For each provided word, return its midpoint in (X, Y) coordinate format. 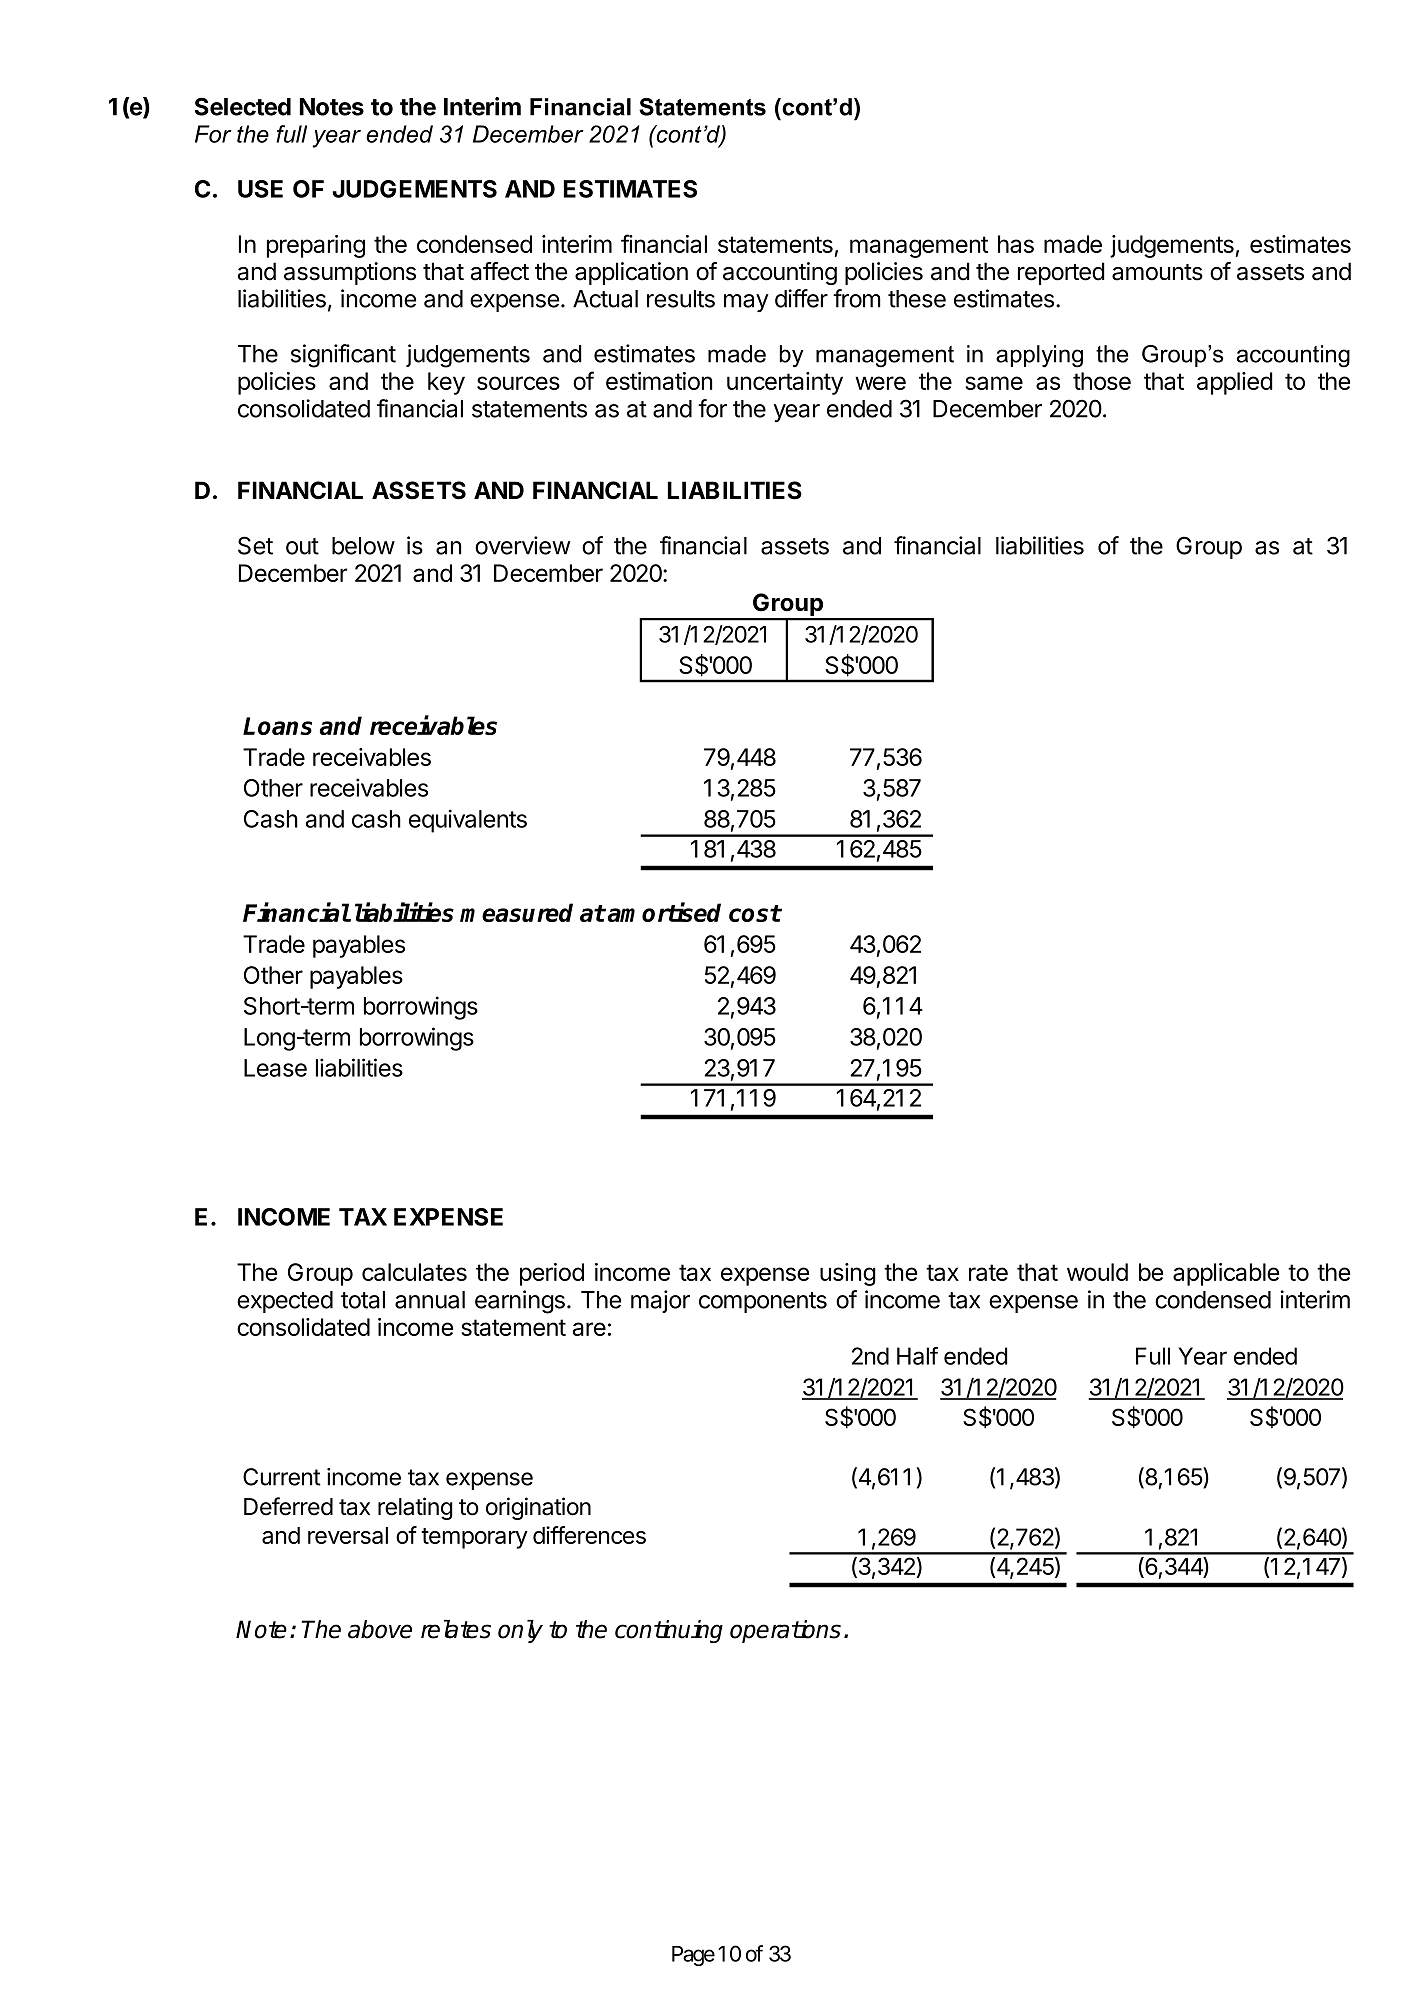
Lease (275, 1068)
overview (522, 545)
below (363, 546)
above (380, 1629)
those (1102, 381)
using (848, 1274)
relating (415, 1508)
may (746, 303)
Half (917, 1356)
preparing (316, 246)
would (1097, 1272)
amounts (1157, 272)
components (763, 1302)
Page (693, 1956)
